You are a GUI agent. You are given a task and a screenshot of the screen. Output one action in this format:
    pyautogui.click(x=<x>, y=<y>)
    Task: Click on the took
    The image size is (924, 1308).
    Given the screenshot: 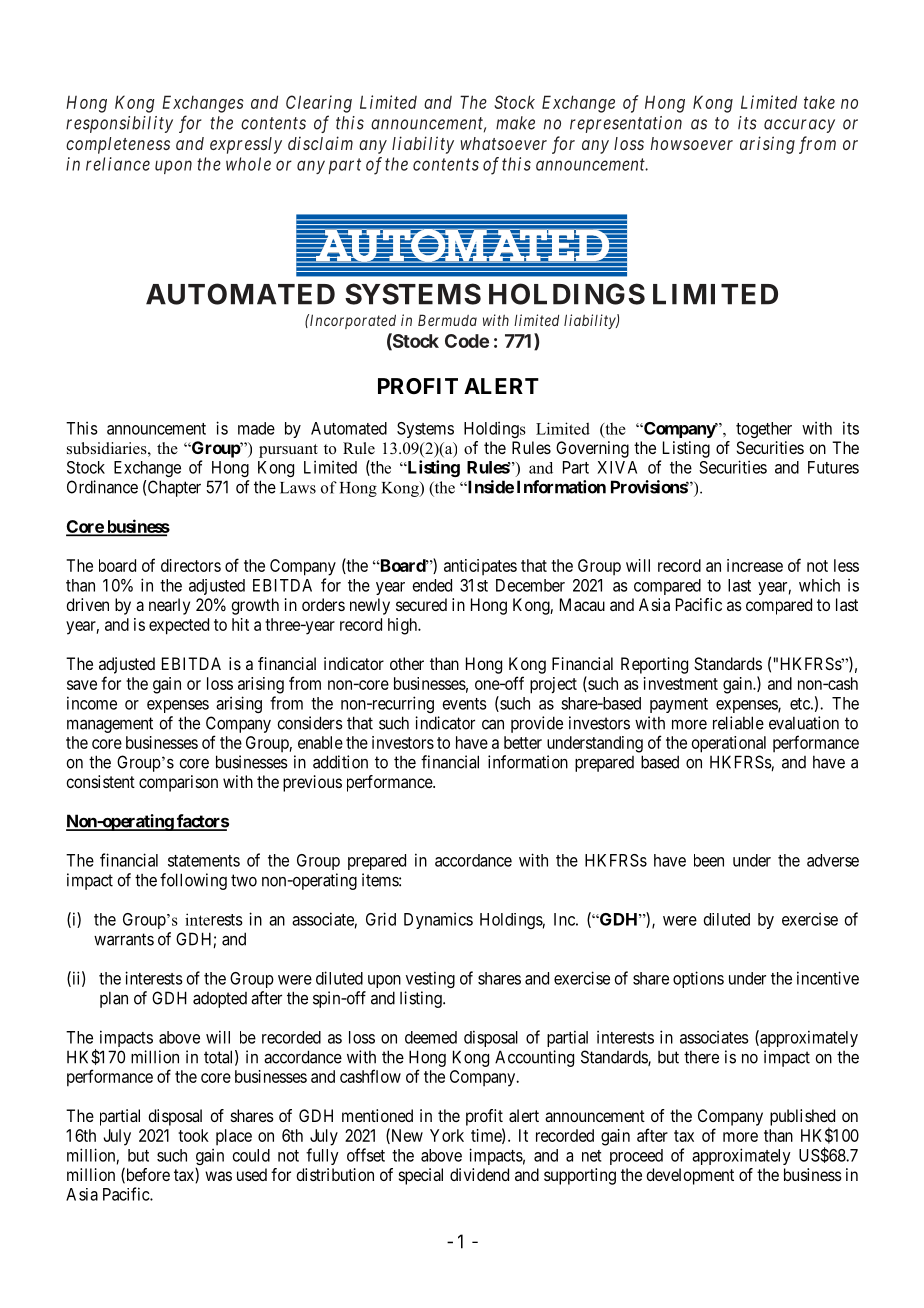 What is the action you would take?
    pyautogui.click(x=193, y=1135)
